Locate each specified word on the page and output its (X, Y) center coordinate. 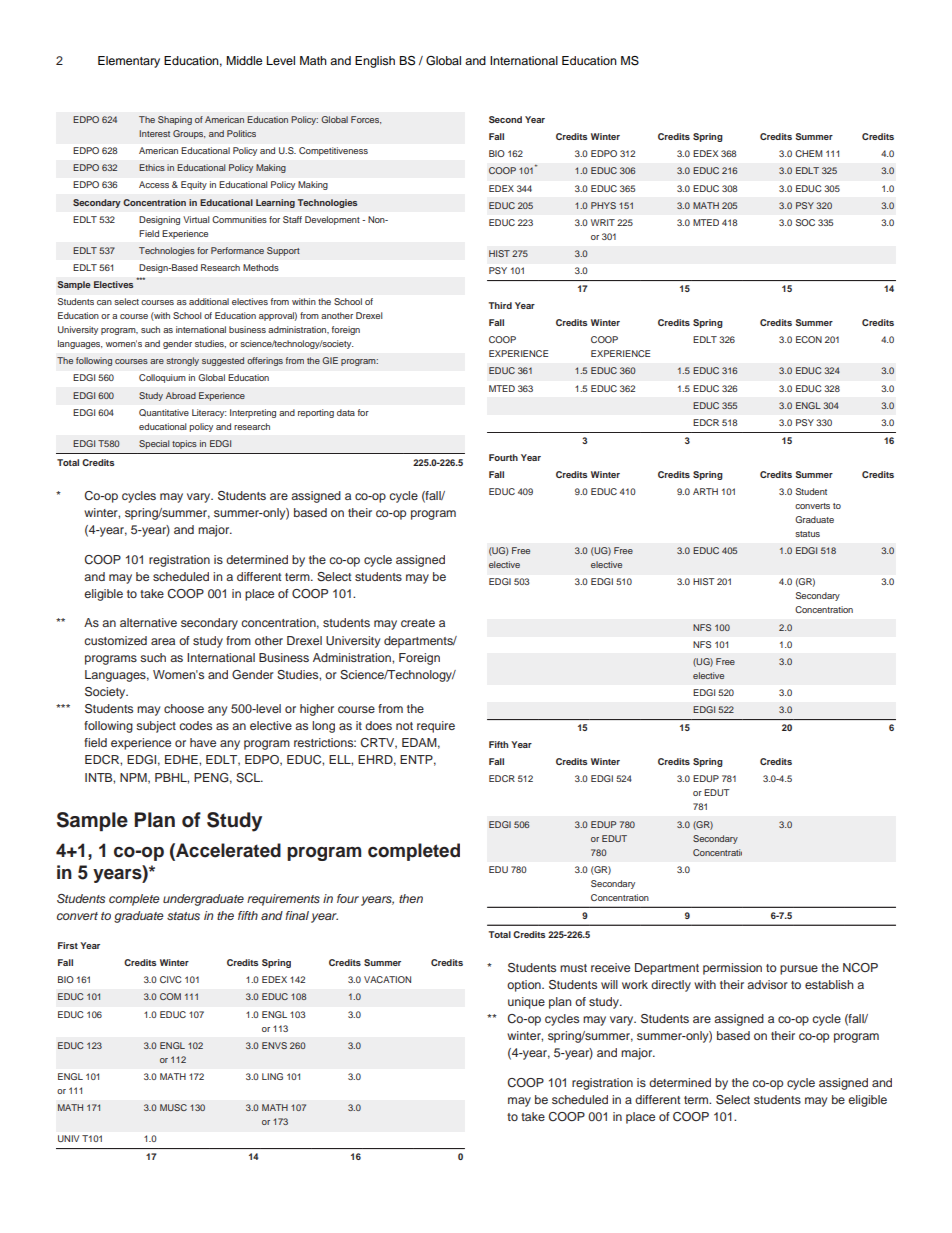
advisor (767, 984)
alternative (148, 622)
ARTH (705, 491)
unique (526, 1003)
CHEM (808, 153)
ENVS (274, 1045)
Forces (366, 120)
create (418, 623)
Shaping (175, 120)
